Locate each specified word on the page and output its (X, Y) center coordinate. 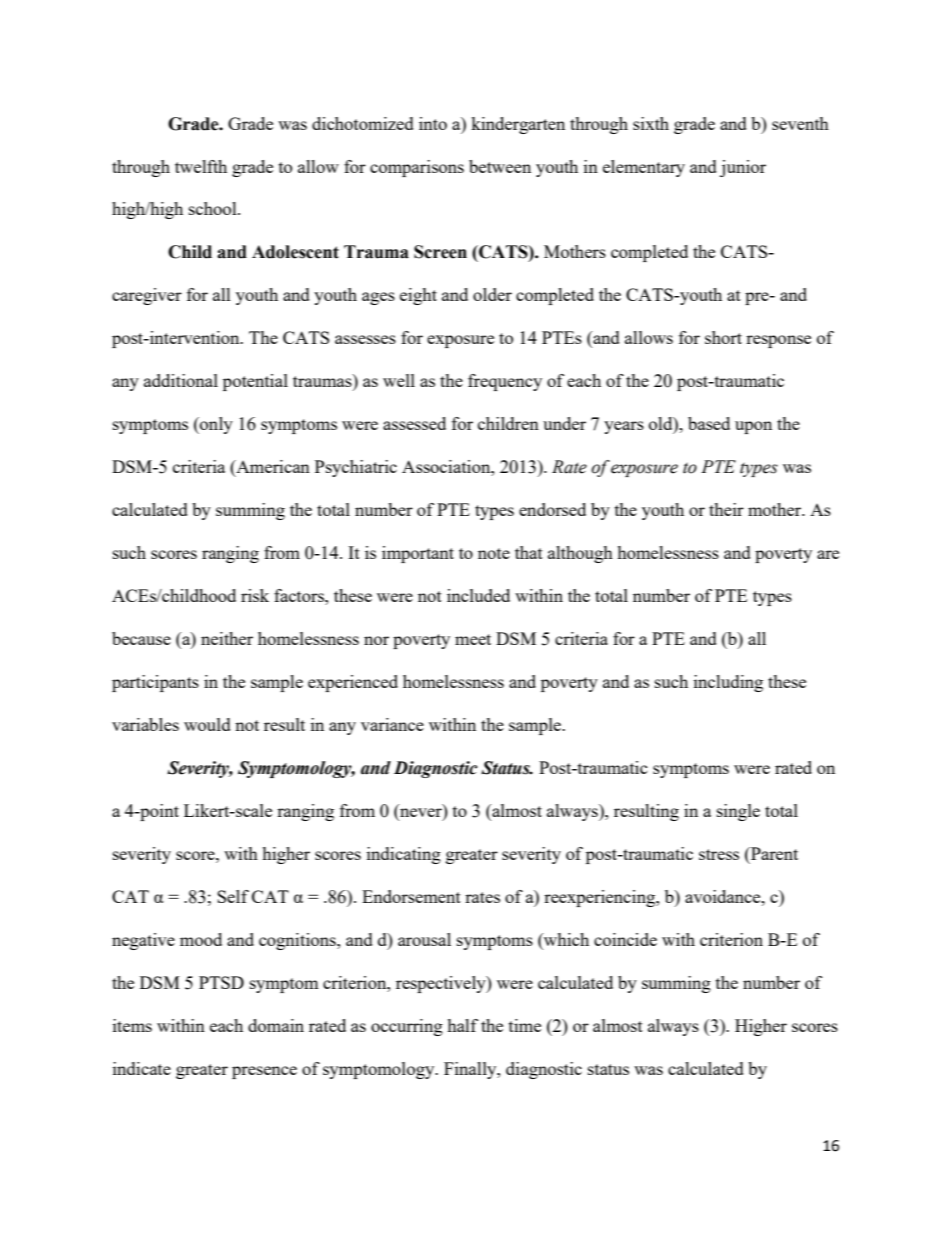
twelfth (201, 166)
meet (473, 639)
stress (719, 854)
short (723, 337)
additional (181, 380)
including (728, 683)
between (500, 166)
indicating (404, 855)
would (207, 724)
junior (743, 168)
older (492, 294)
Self (233, 896)
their (726, 509)
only (215, 425)
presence (264, 1072)
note (494, 553)
